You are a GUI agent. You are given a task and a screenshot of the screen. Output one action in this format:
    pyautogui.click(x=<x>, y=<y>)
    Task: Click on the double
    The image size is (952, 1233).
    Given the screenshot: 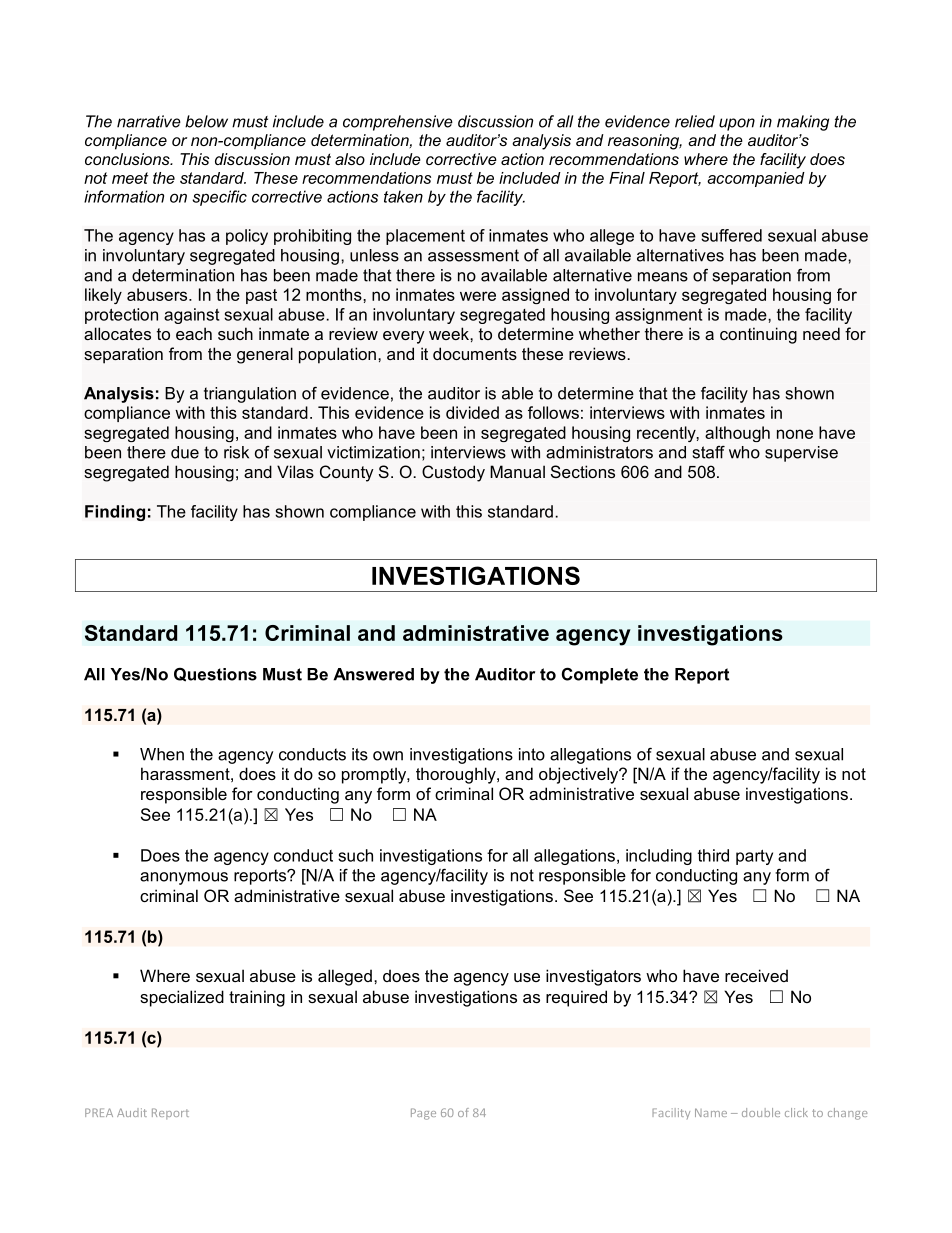 What is the action you would take?
    pyautogui.click(x=761, y=1112)
